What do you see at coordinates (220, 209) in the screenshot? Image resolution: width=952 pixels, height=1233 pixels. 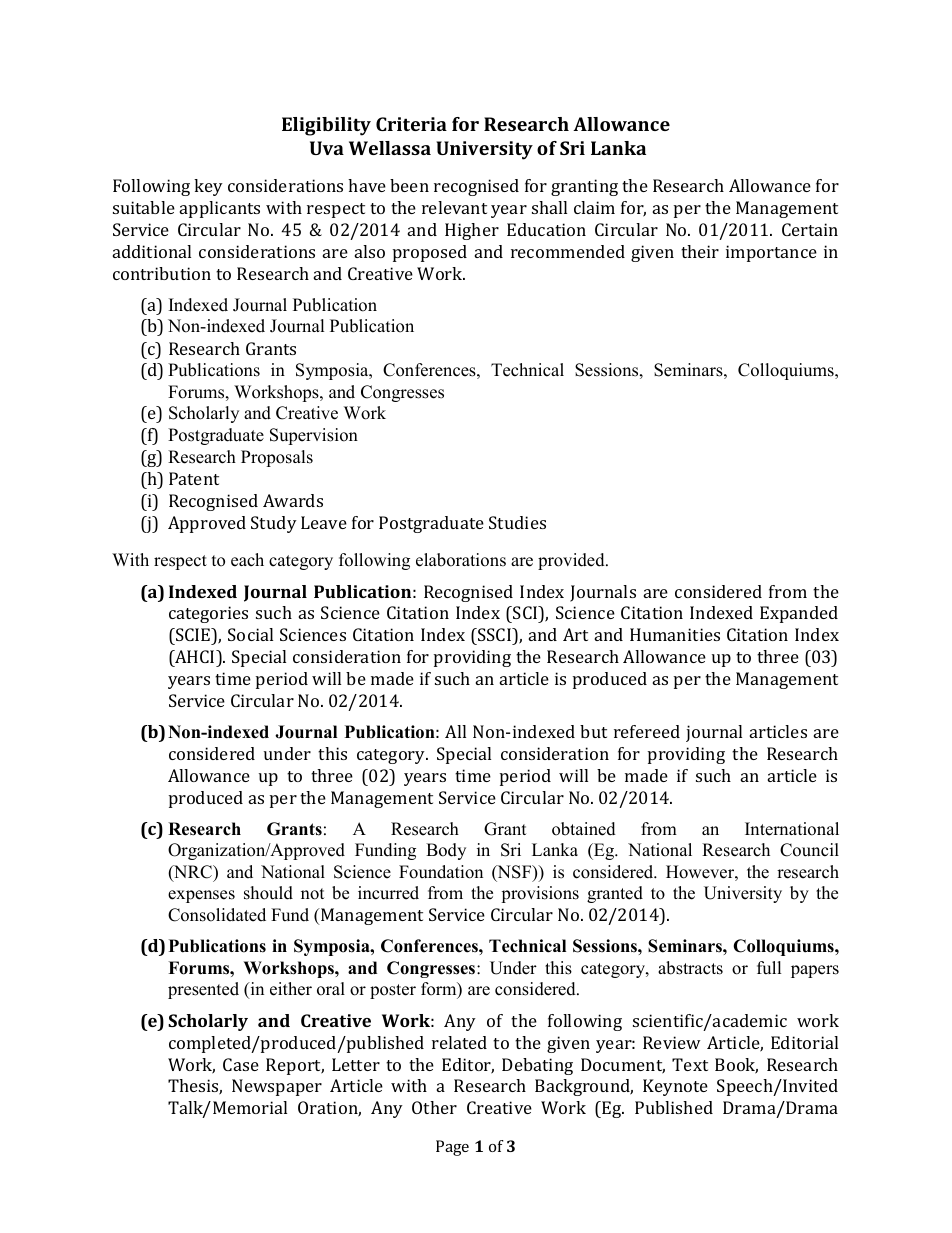 I see `applicants` at bounding box center [220, 209].
